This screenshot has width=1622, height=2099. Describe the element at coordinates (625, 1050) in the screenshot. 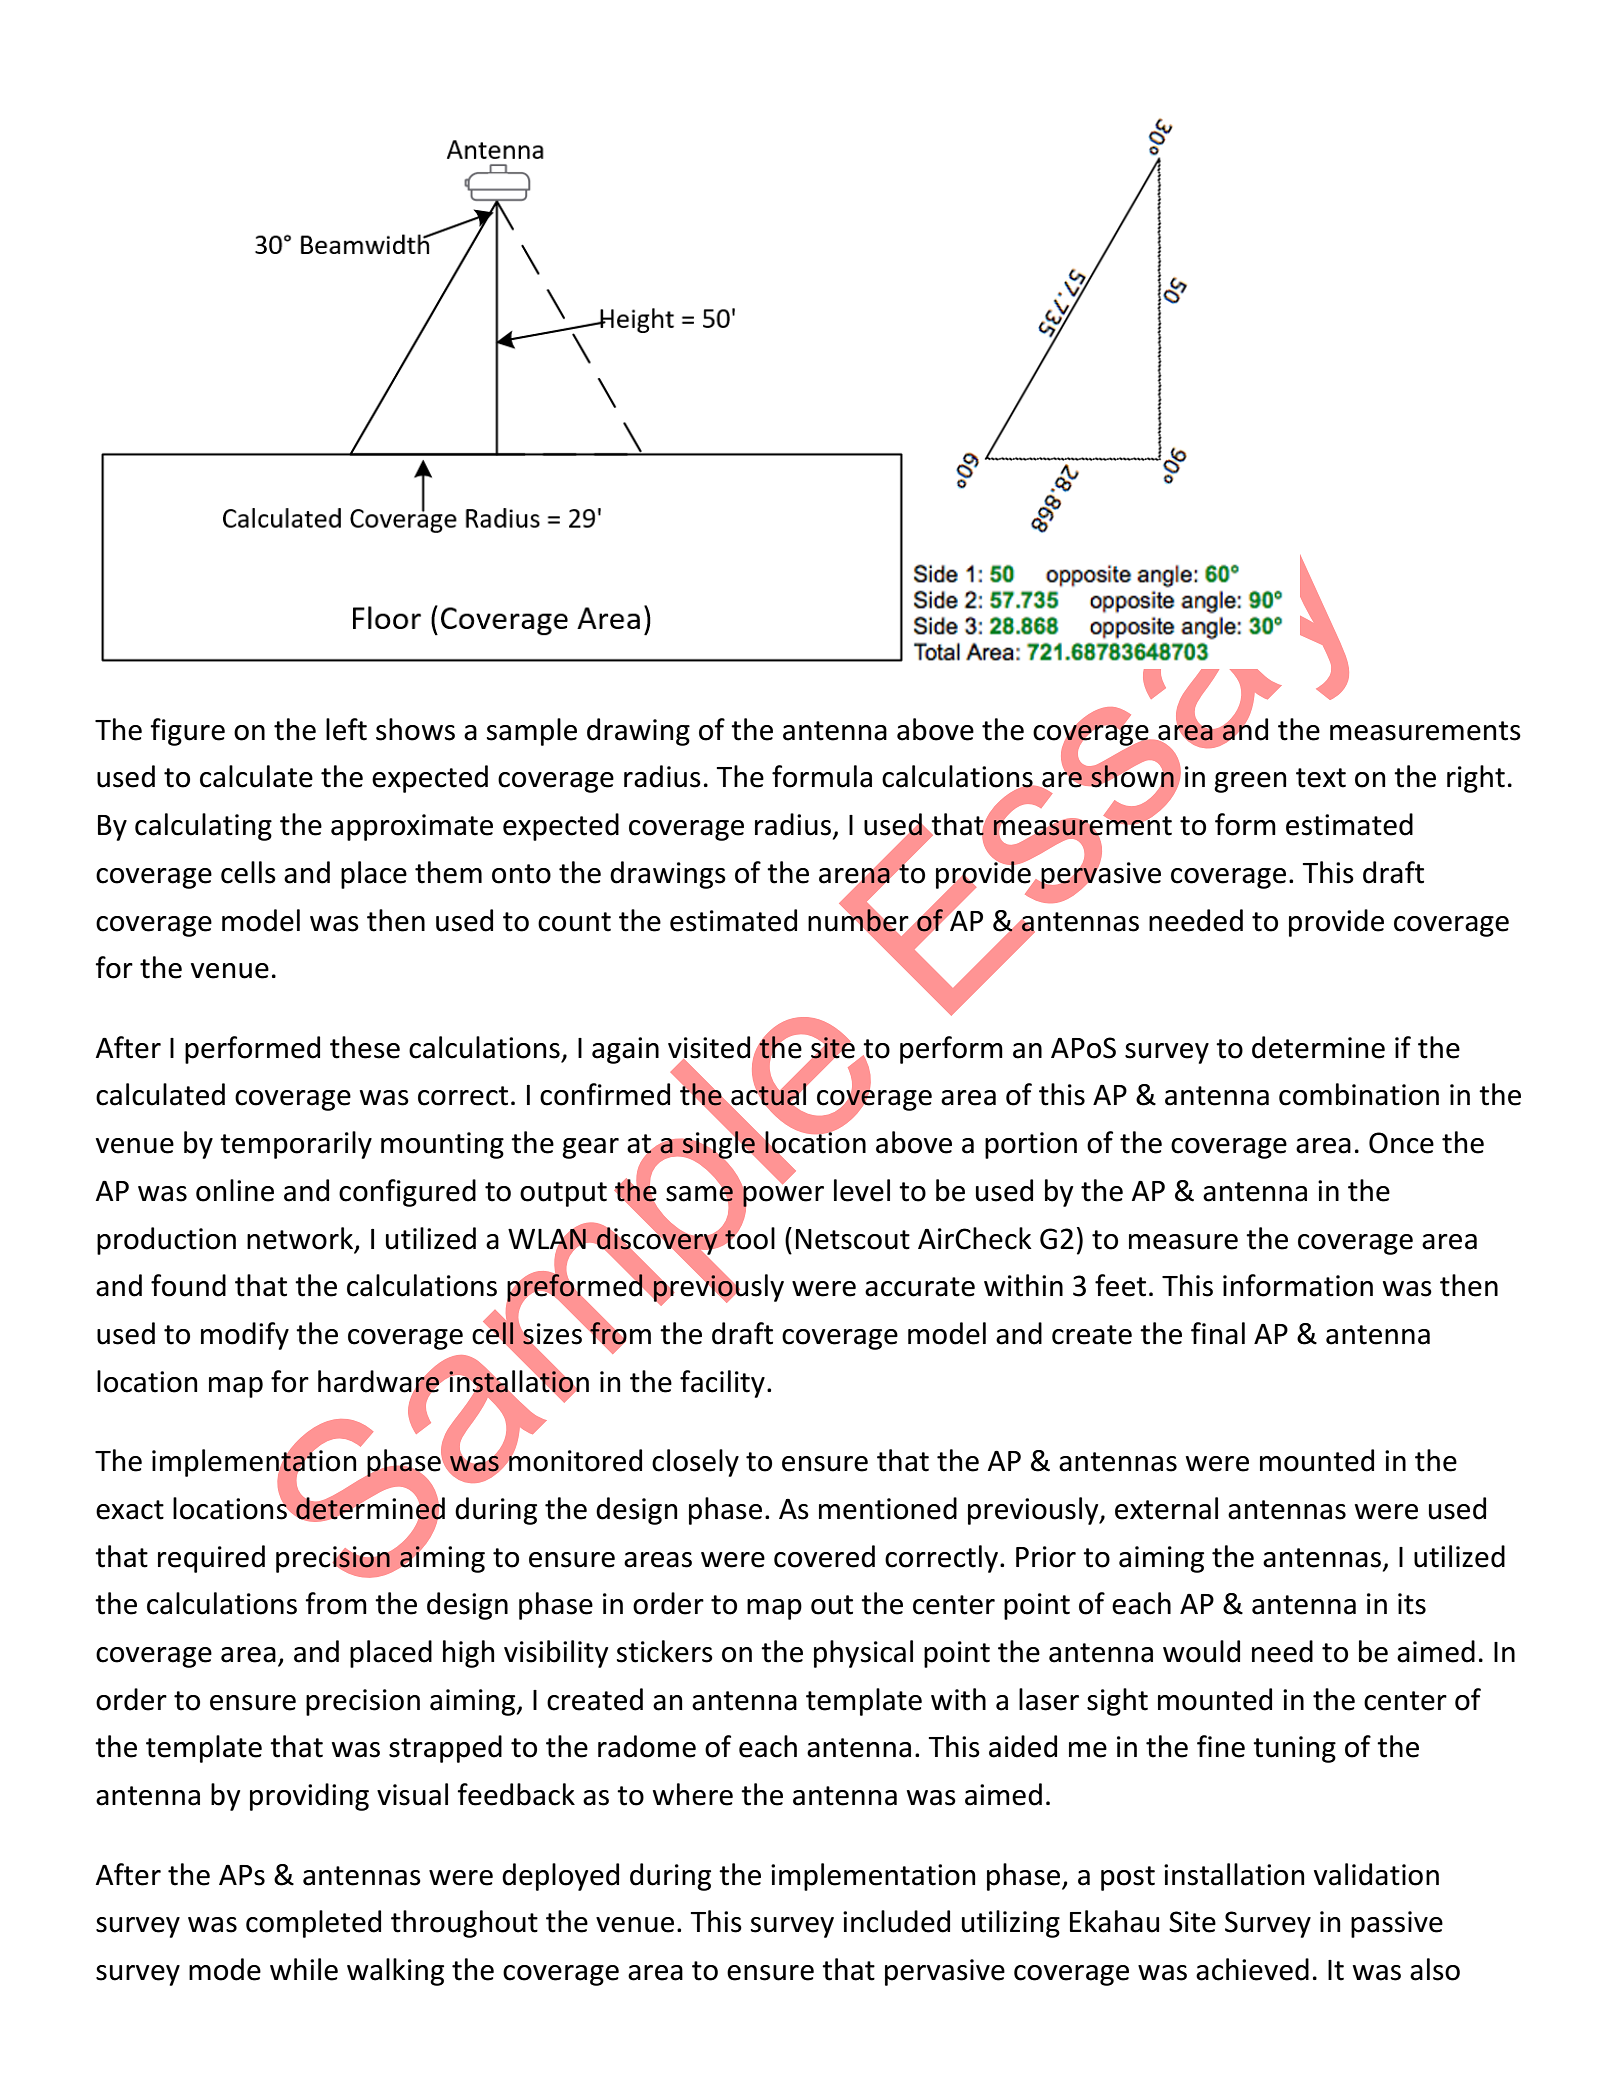

I see `again` at that location.
